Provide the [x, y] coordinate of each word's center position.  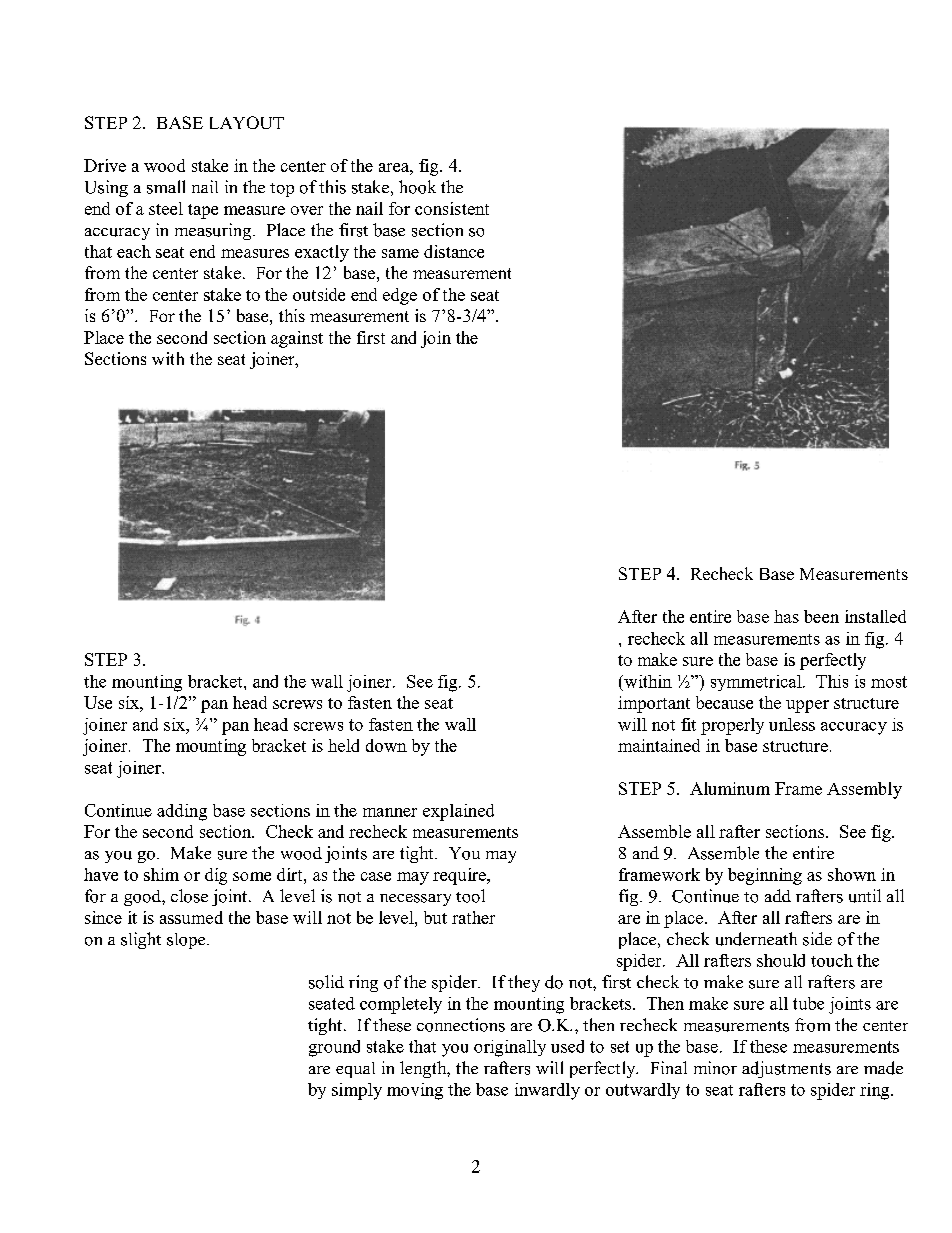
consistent [452, 208]
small [166, 187]
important [654, 704]
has [786, 616]
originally [510, 1048]
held [343, 745]
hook [417, 187]
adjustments [786, 1069]
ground [334, 1048]
